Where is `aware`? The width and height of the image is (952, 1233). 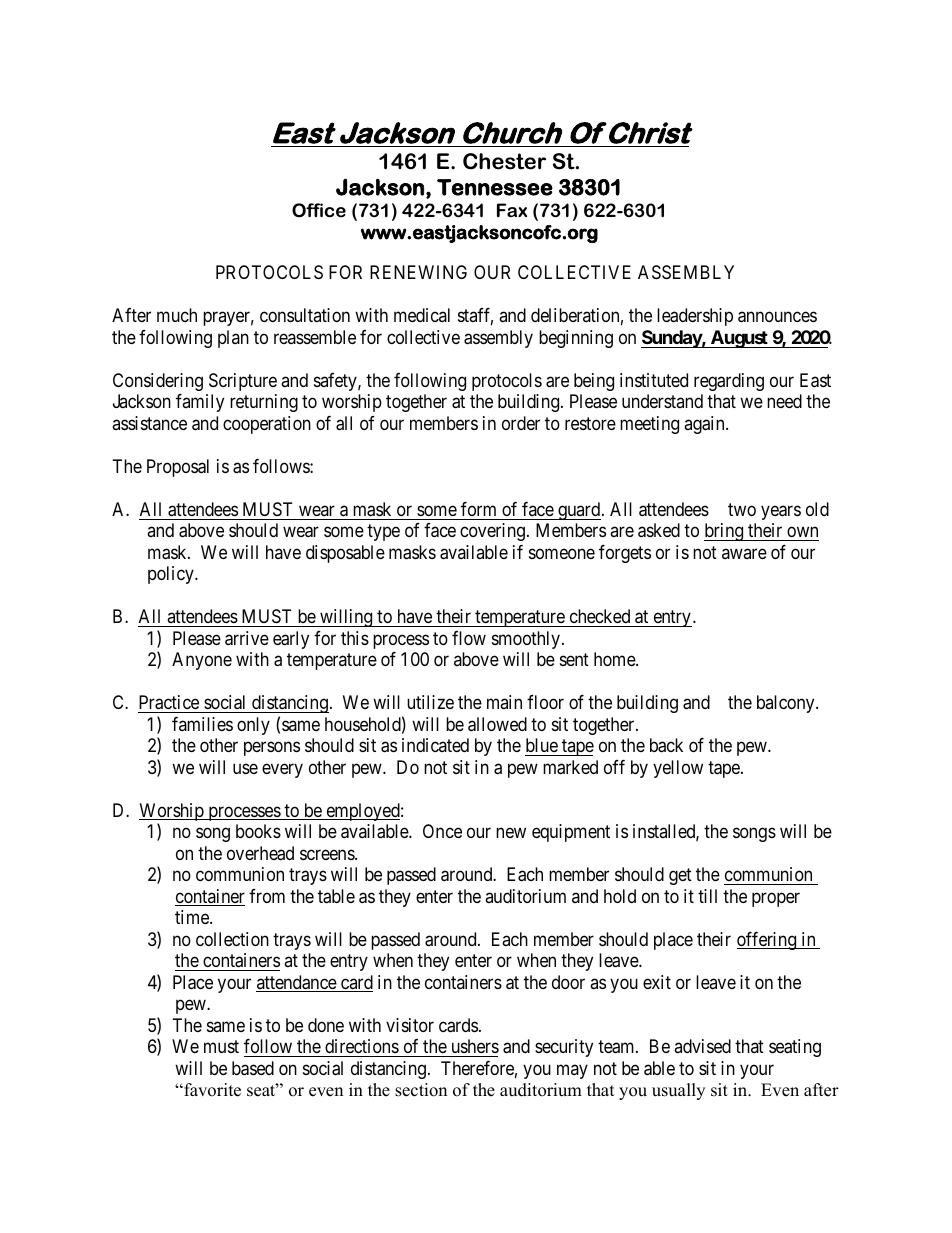 aware is located at coordinates (744, 553).
